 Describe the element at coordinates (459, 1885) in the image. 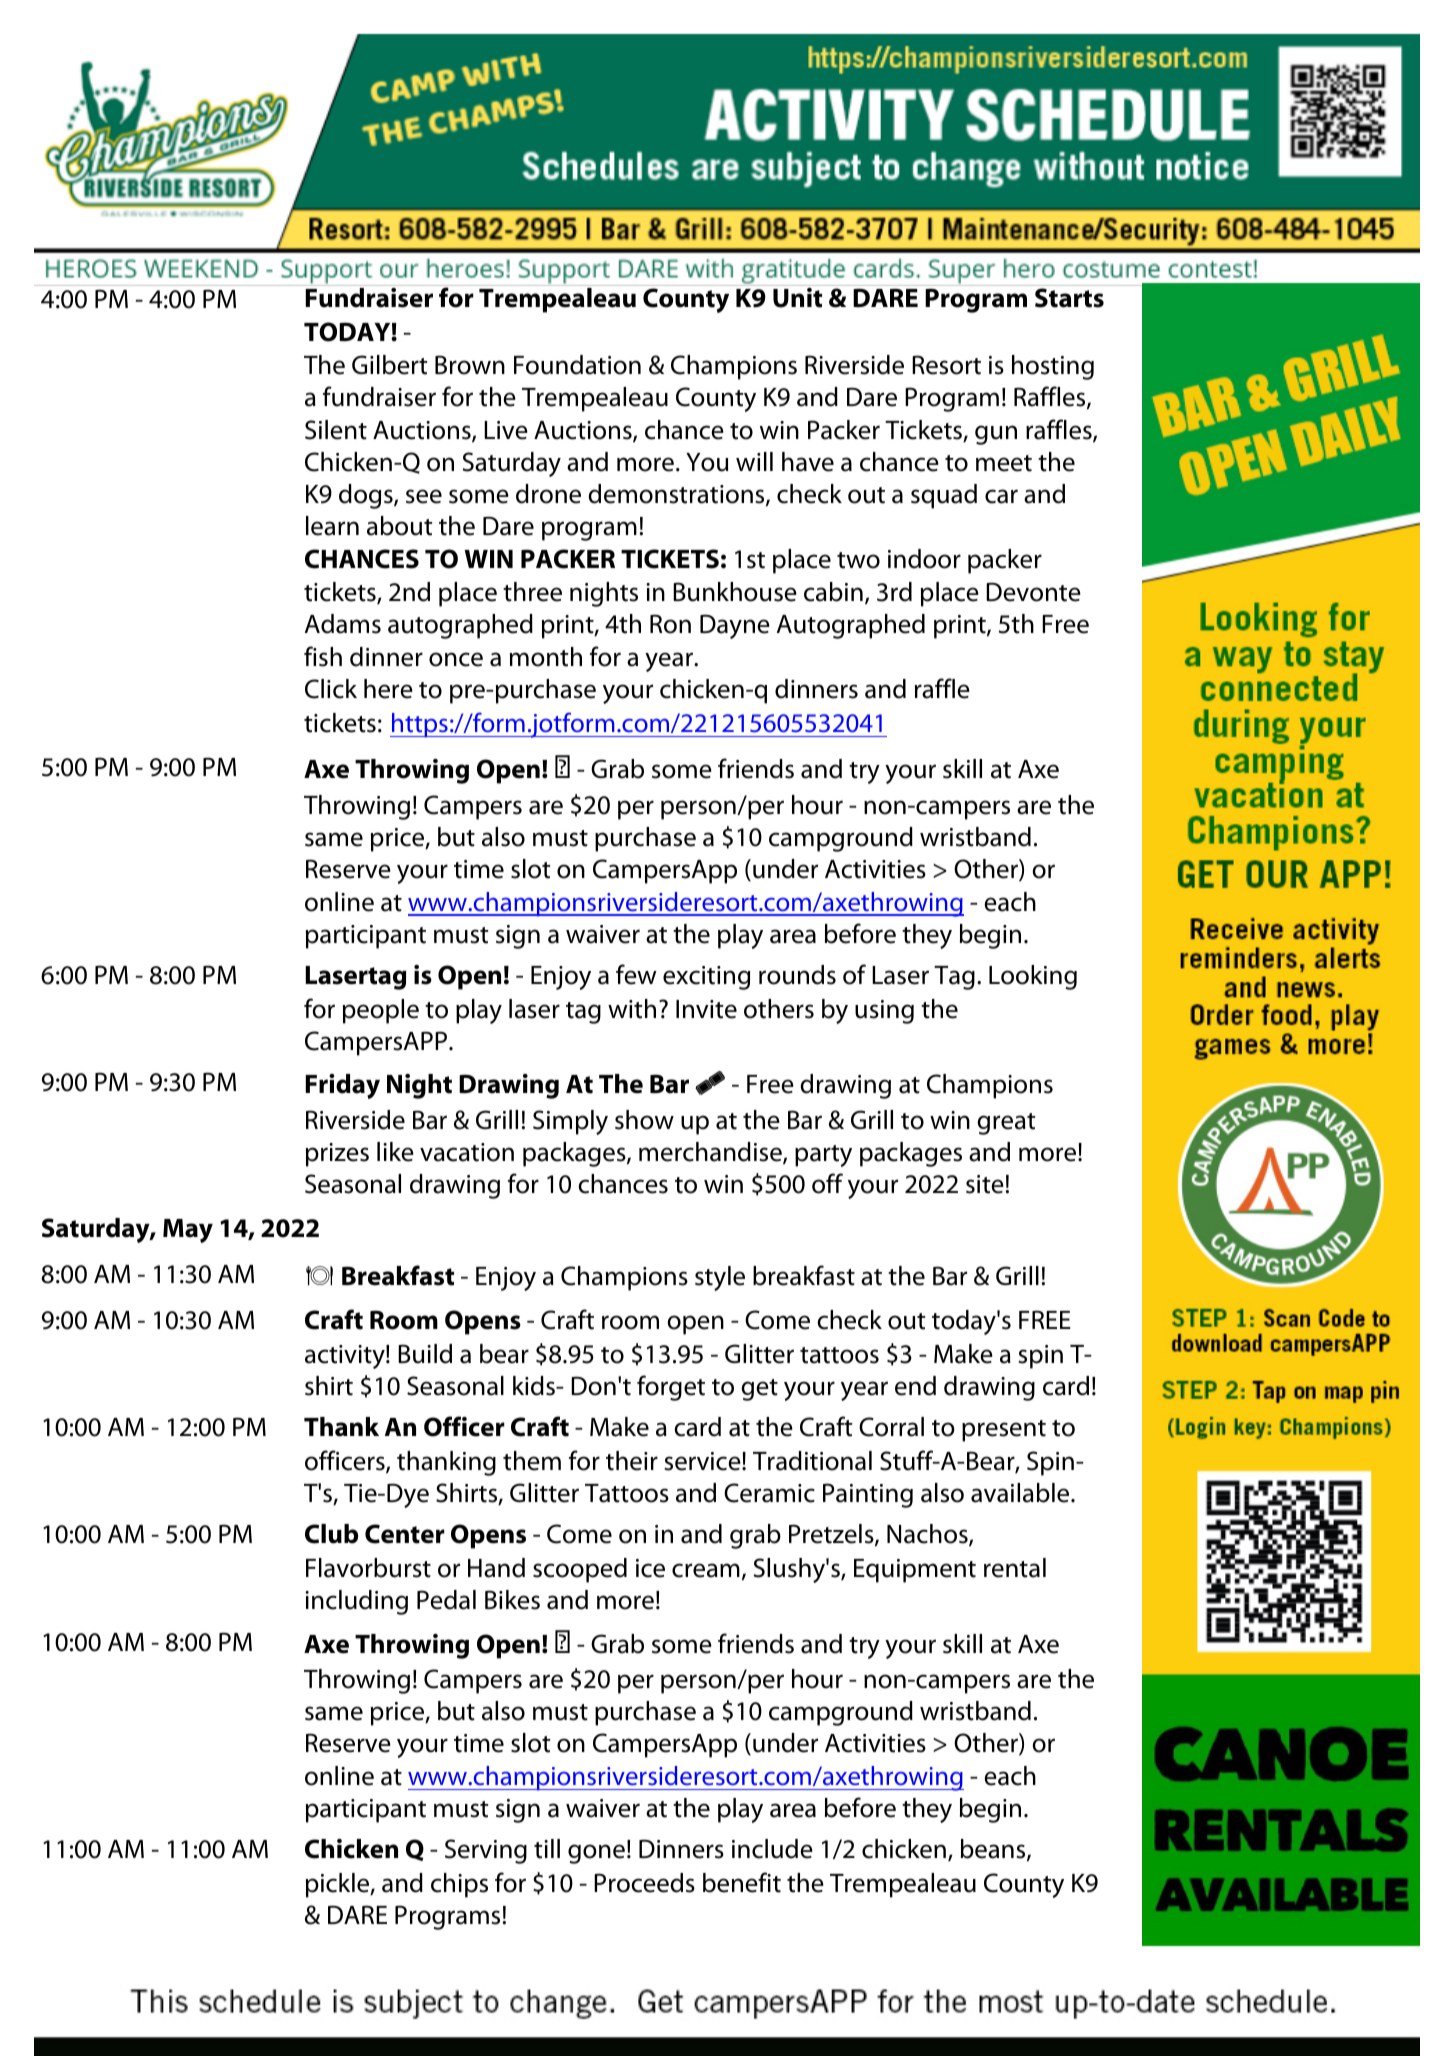

I see `chips` at that location.
